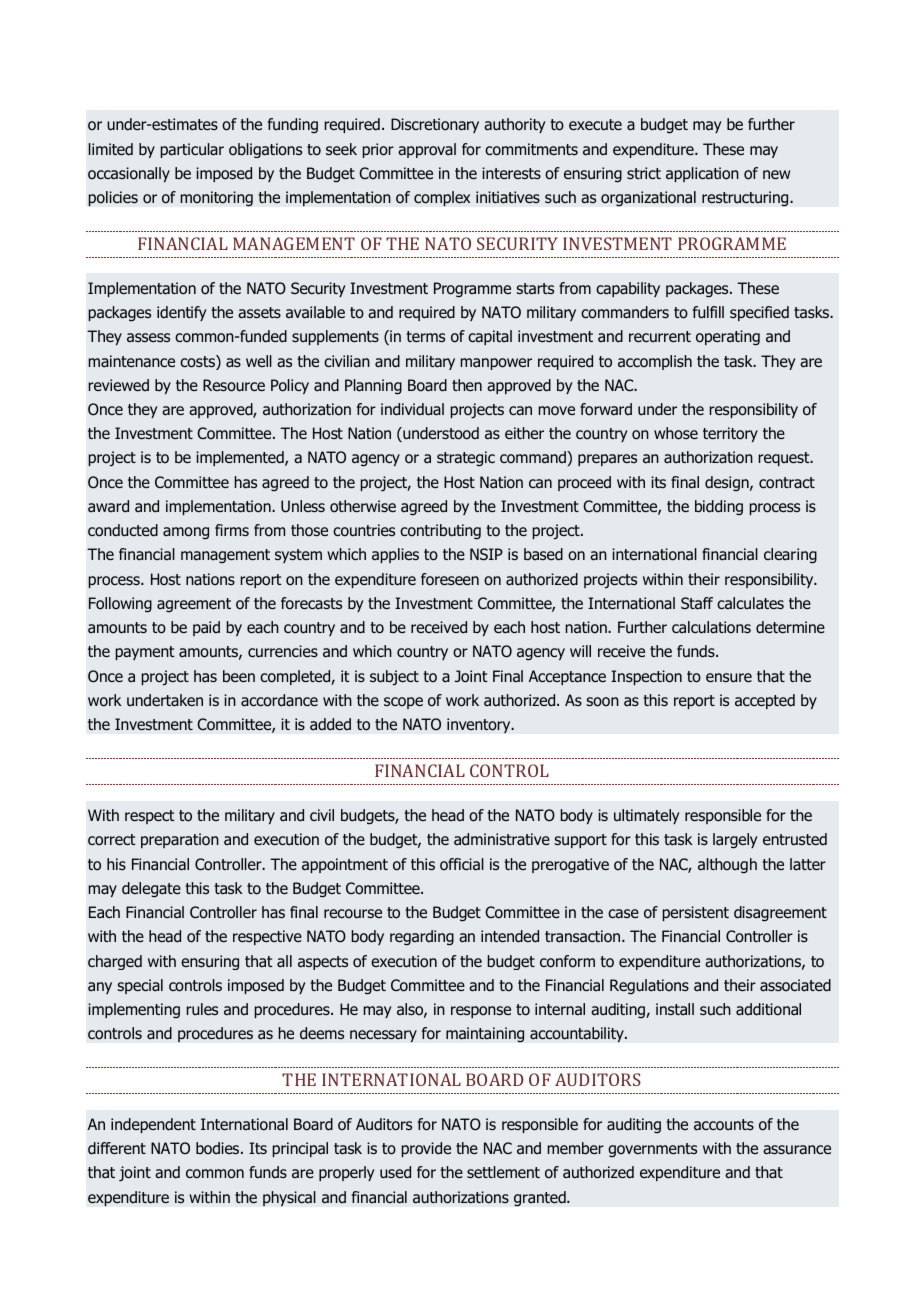 Image resolution: width=924 pixels, height=1308 pixels. I want to click on payment, so click(145, 653).
